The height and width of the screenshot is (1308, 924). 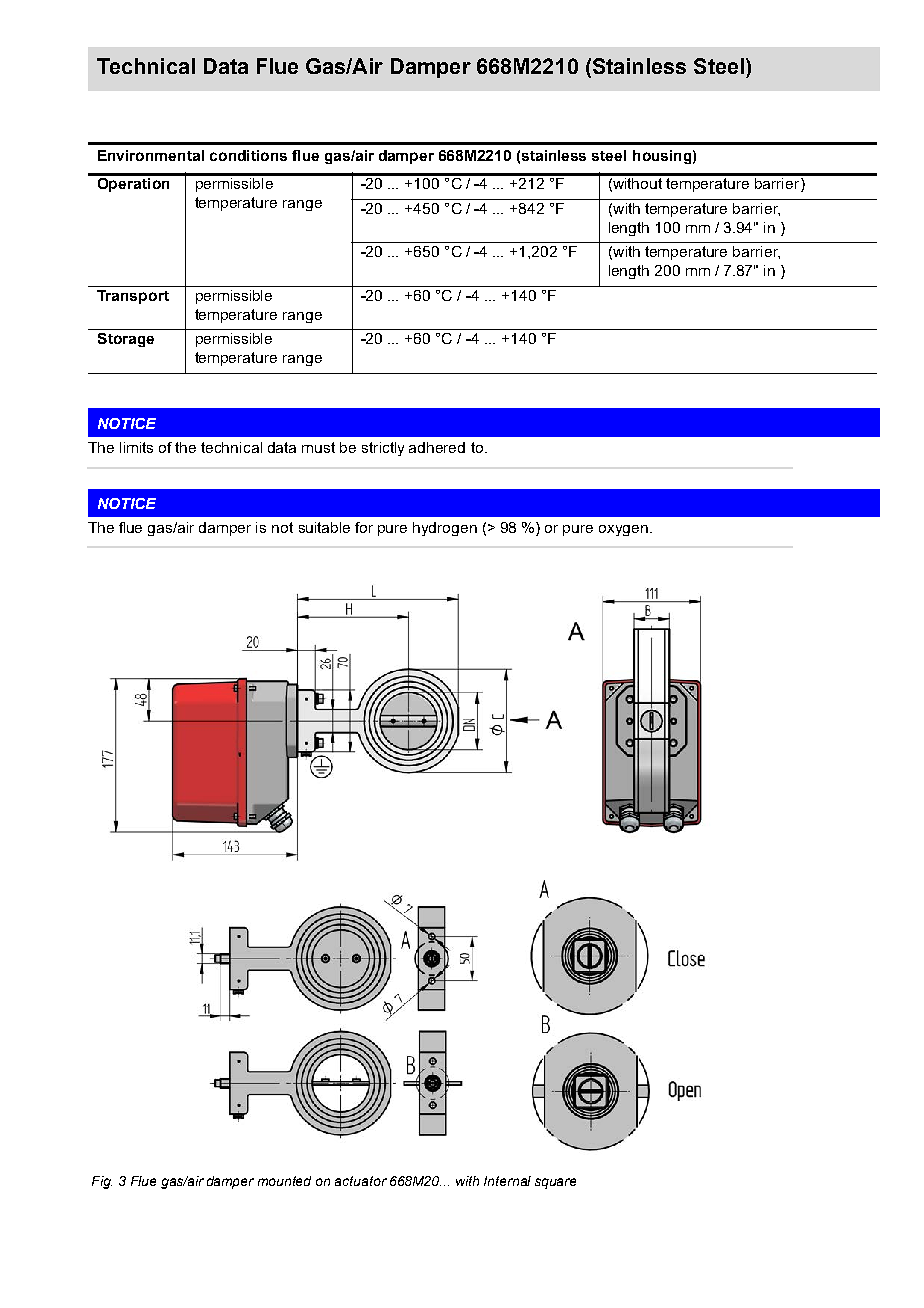 I want to click on Internal, so click(x=507, y=1181).
